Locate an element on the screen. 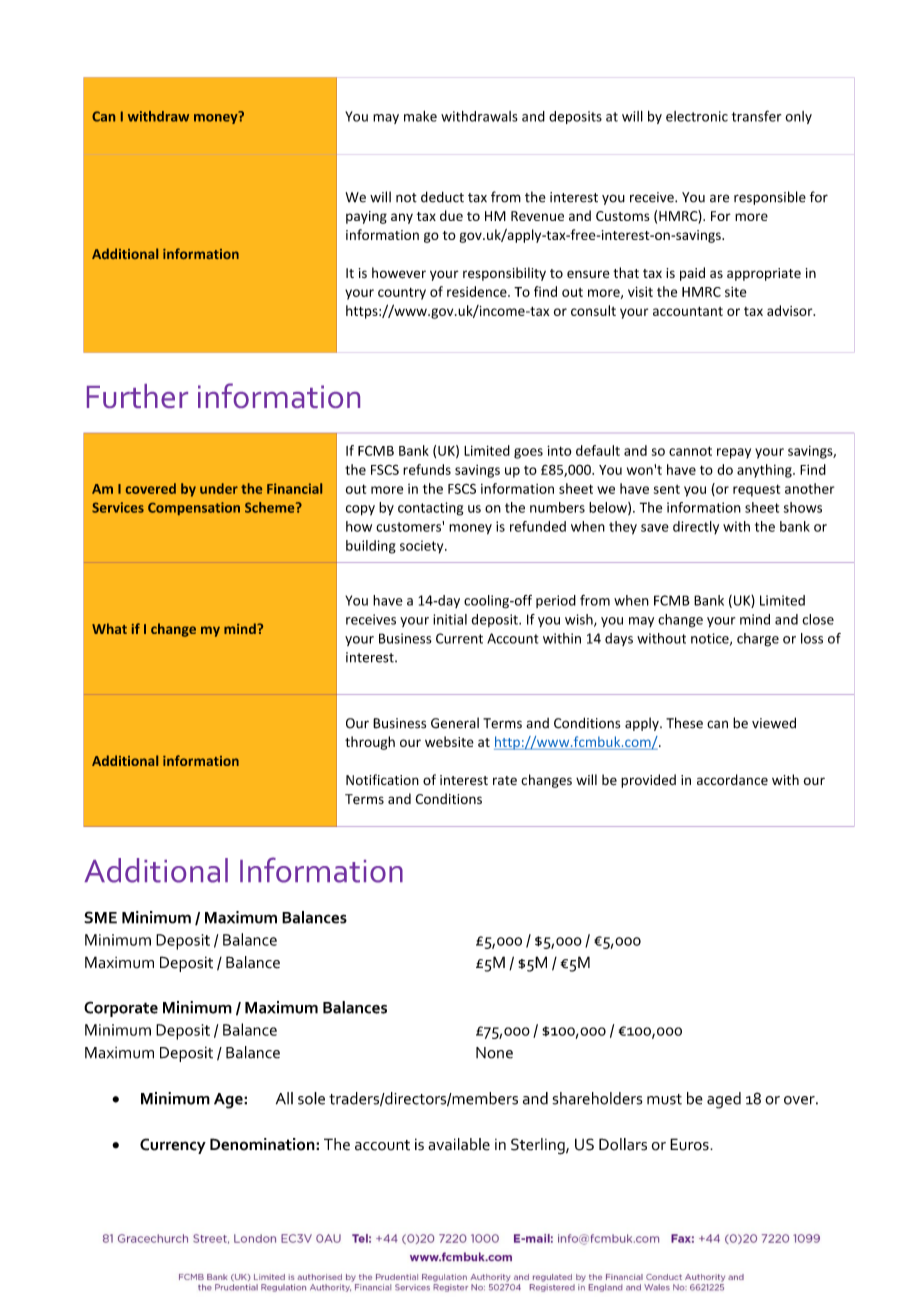 This screenshot has height=1308, width=924. SME is located at coordinates (100, 917).
